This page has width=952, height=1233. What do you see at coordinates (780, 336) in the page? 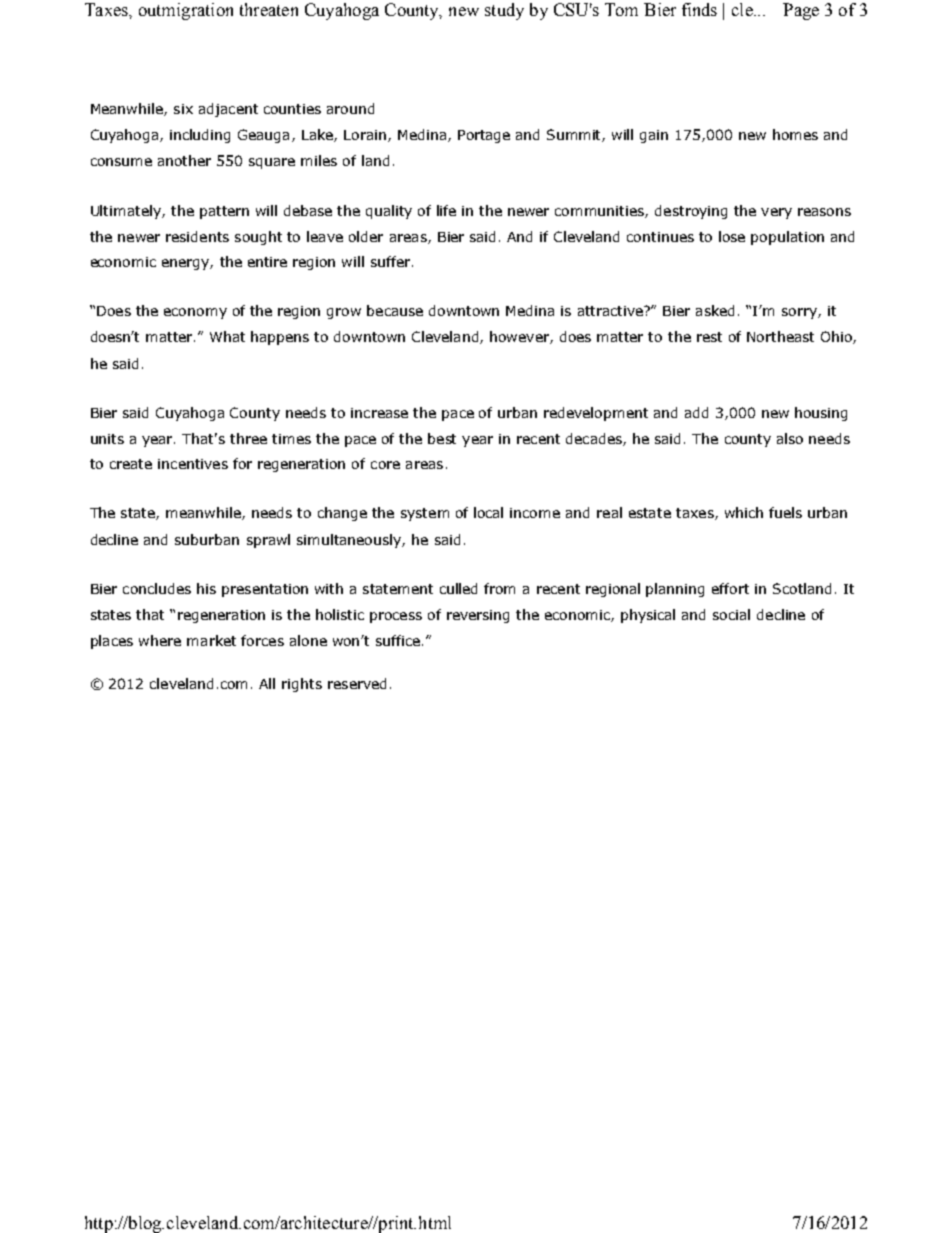
I see `Northeast` at bounding box center [780, 336].
